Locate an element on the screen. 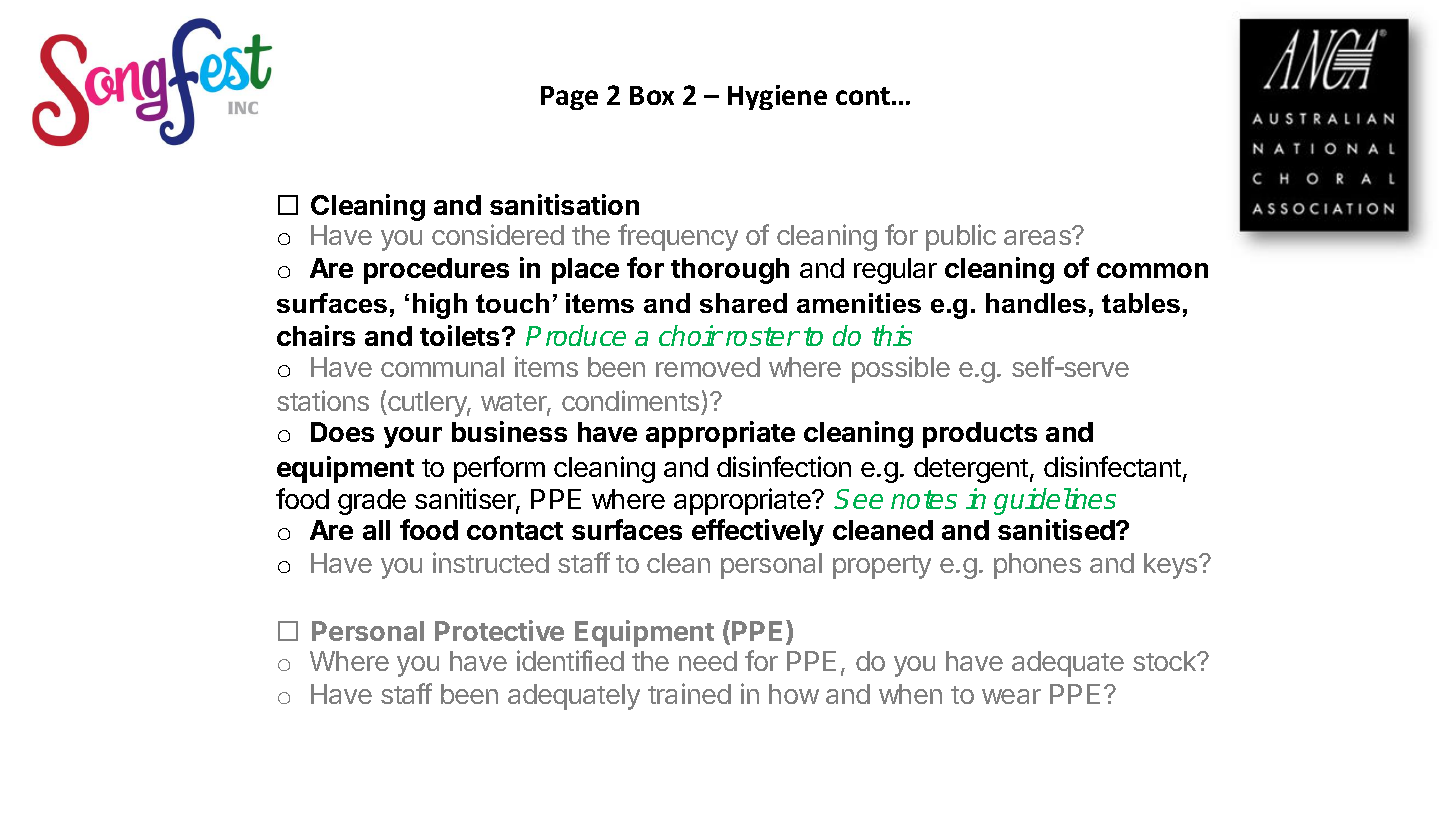 This screenshot has width=1456, height=819. considered is located at coordinates (498, 234).
